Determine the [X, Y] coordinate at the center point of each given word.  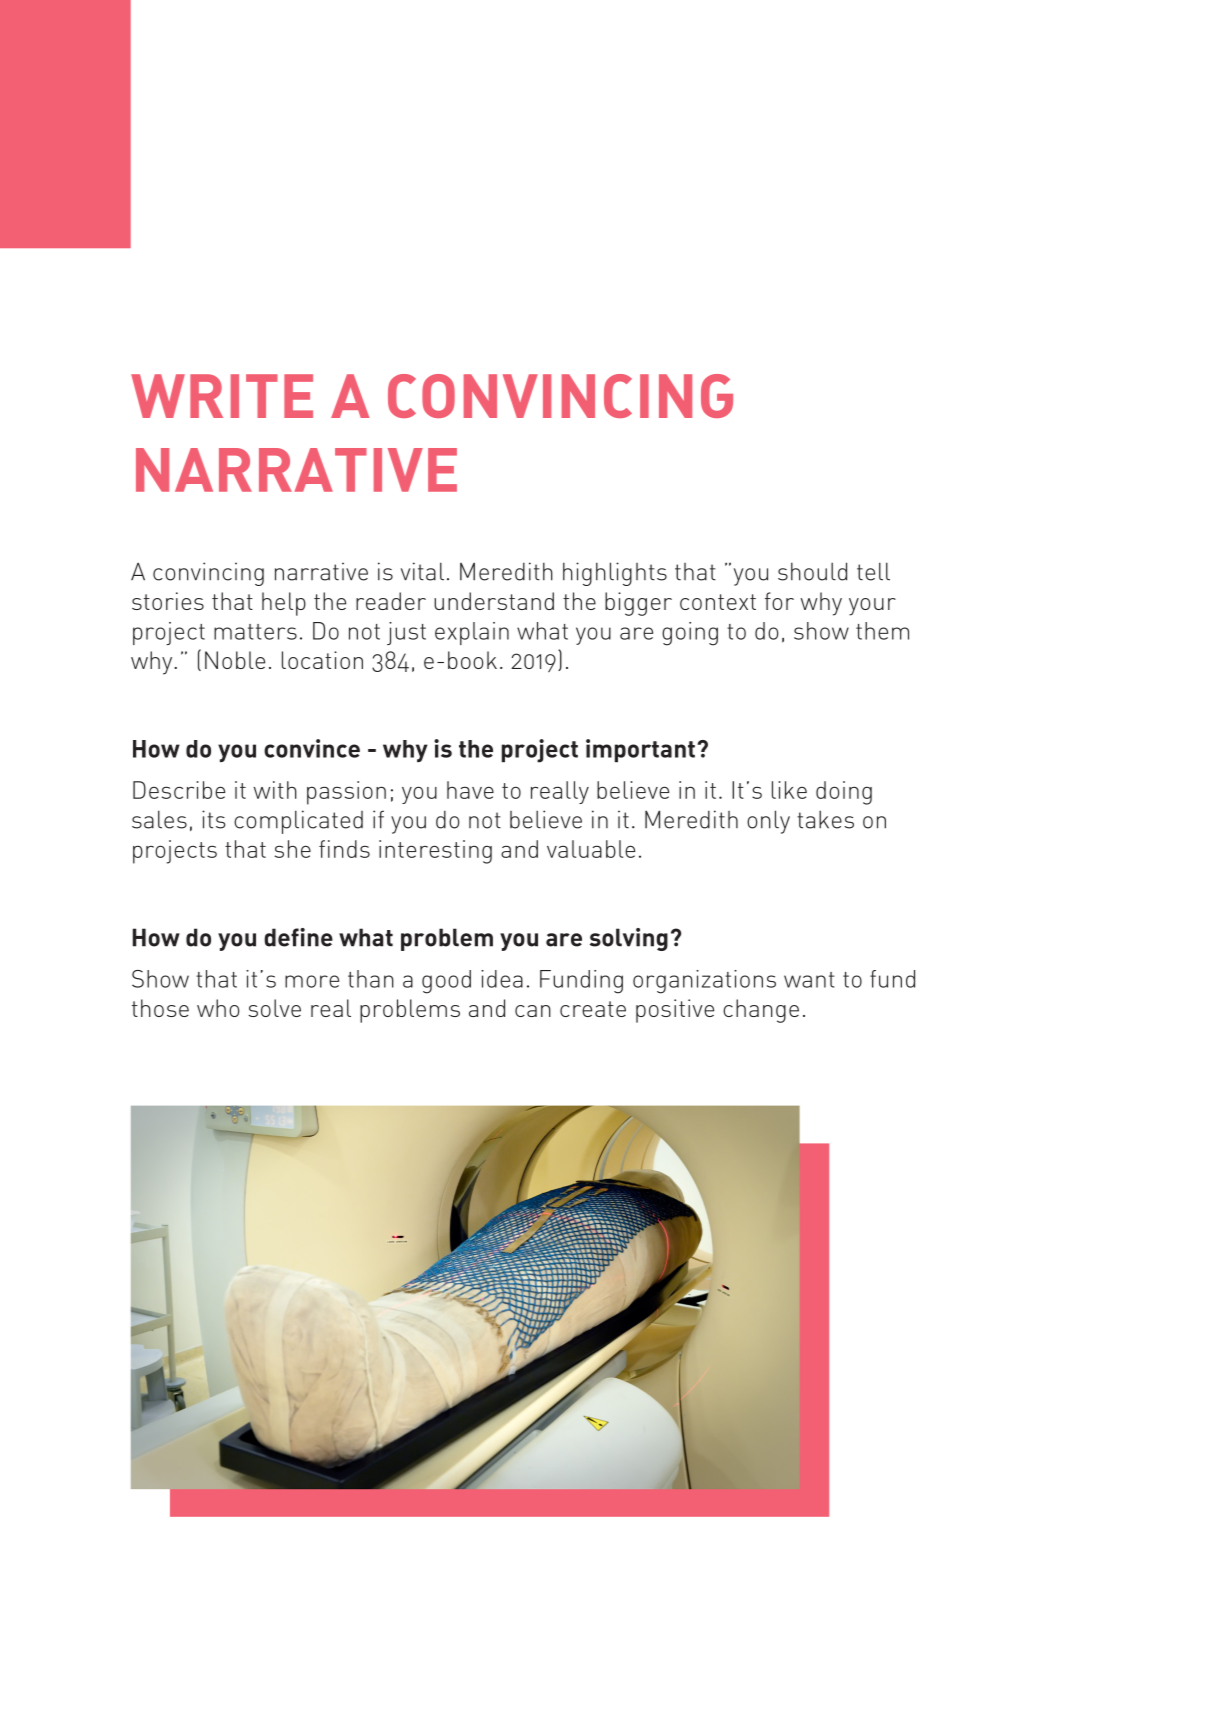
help [284, 604]
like [789, 790]
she [293, 849]
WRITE [222, 396]
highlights [615, 574]
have [470, 790]
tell [873, 571]
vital [422, 571]
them [882, 631]
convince [312, 748]
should [812, 571]
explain [472, 633]
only [768, 822]
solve [274, 1008]
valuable [591, 849]
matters [255, 632]
